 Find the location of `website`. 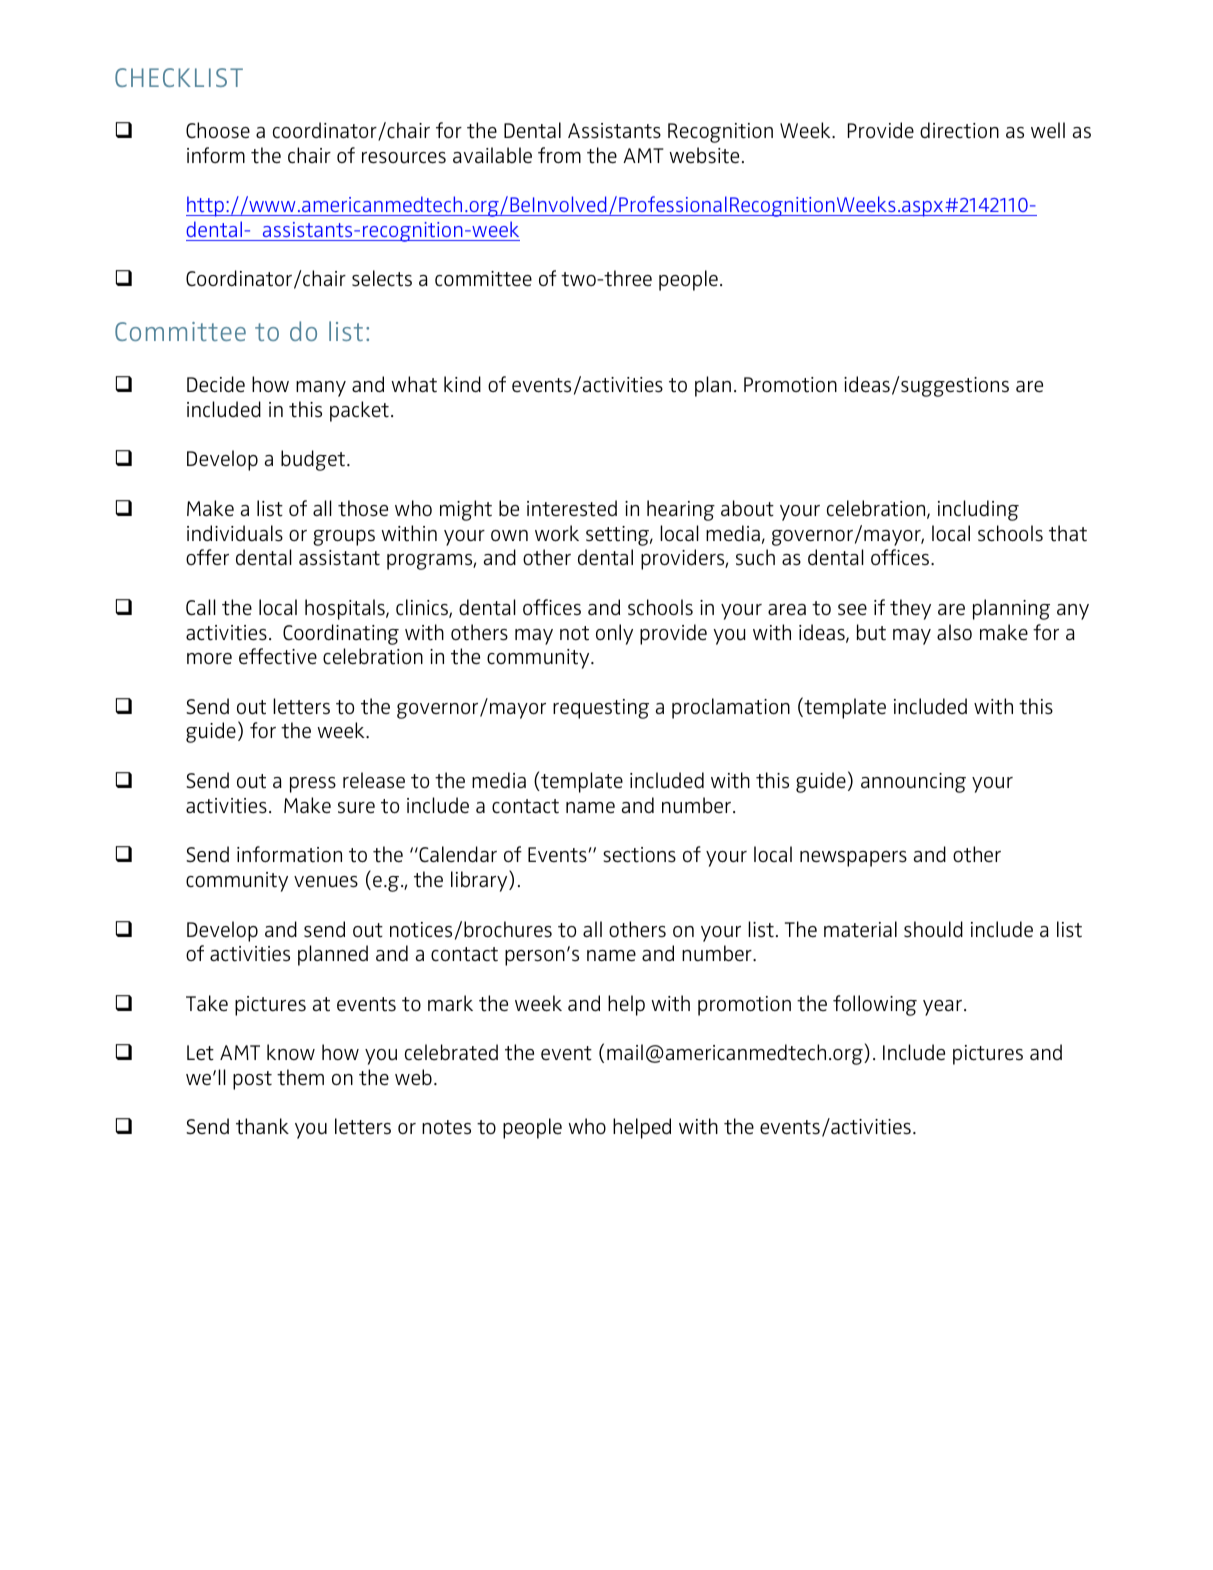

website is located at coordinates (704, 155).
